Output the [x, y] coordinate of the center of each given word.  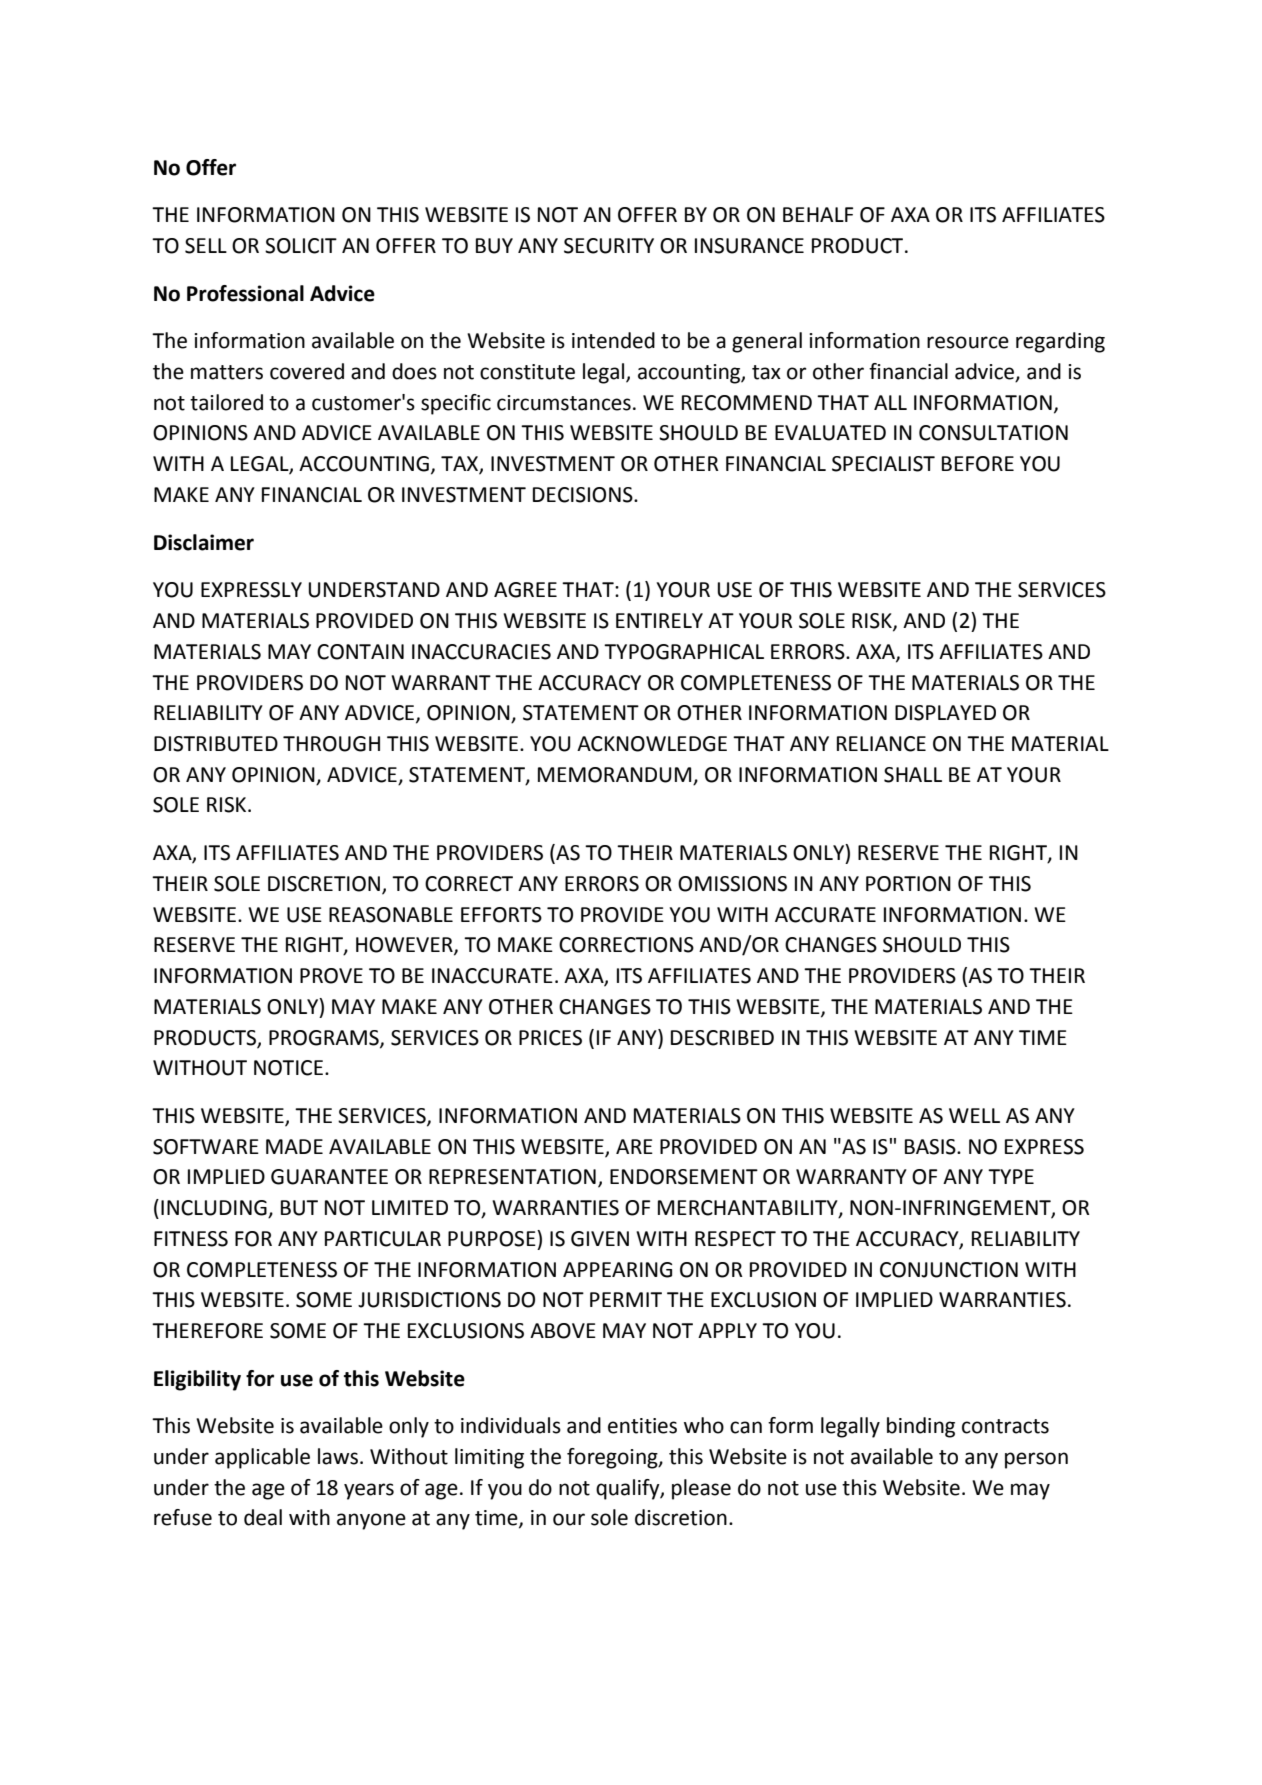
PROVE [331, 976]
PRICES [550, 1038]
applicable [262, 1458]
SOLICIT [301, 246]
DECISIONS [584, 495]
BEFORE [978, 464]
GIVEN [600, 1239]
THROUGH [331, 744]
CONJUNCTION [949, 1270]
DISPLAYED [945, 713]
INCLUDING [215, 1209]
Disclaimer [204, 542]
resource [968, 342]
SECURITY [609, 246]
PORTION [908, 884]
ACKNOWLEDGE [652, 744]
